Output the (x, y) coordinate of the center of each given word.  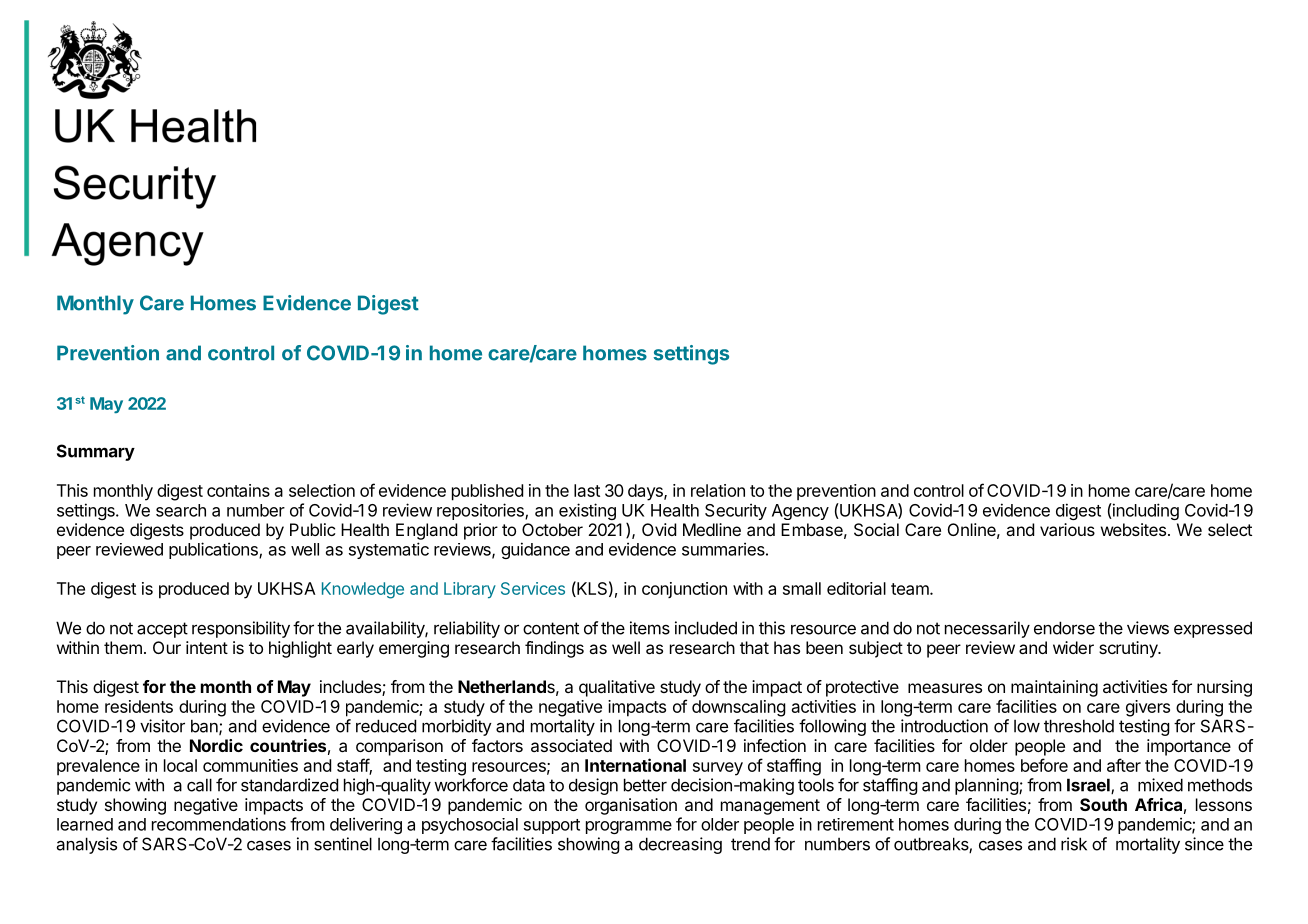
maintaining (1054, 688)
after (1124, 765)
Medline (712, 529)
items (650, 628)
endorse (1064, 628)
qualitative (617, 688)
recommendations (219, 824)
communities (250, 765)
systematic (389, 550)
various (1067, 529)
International (635, 765)
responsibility (241, 629)
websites (1133, 529)
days (646, 492)
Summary (96, 452)
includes (351, 688)
